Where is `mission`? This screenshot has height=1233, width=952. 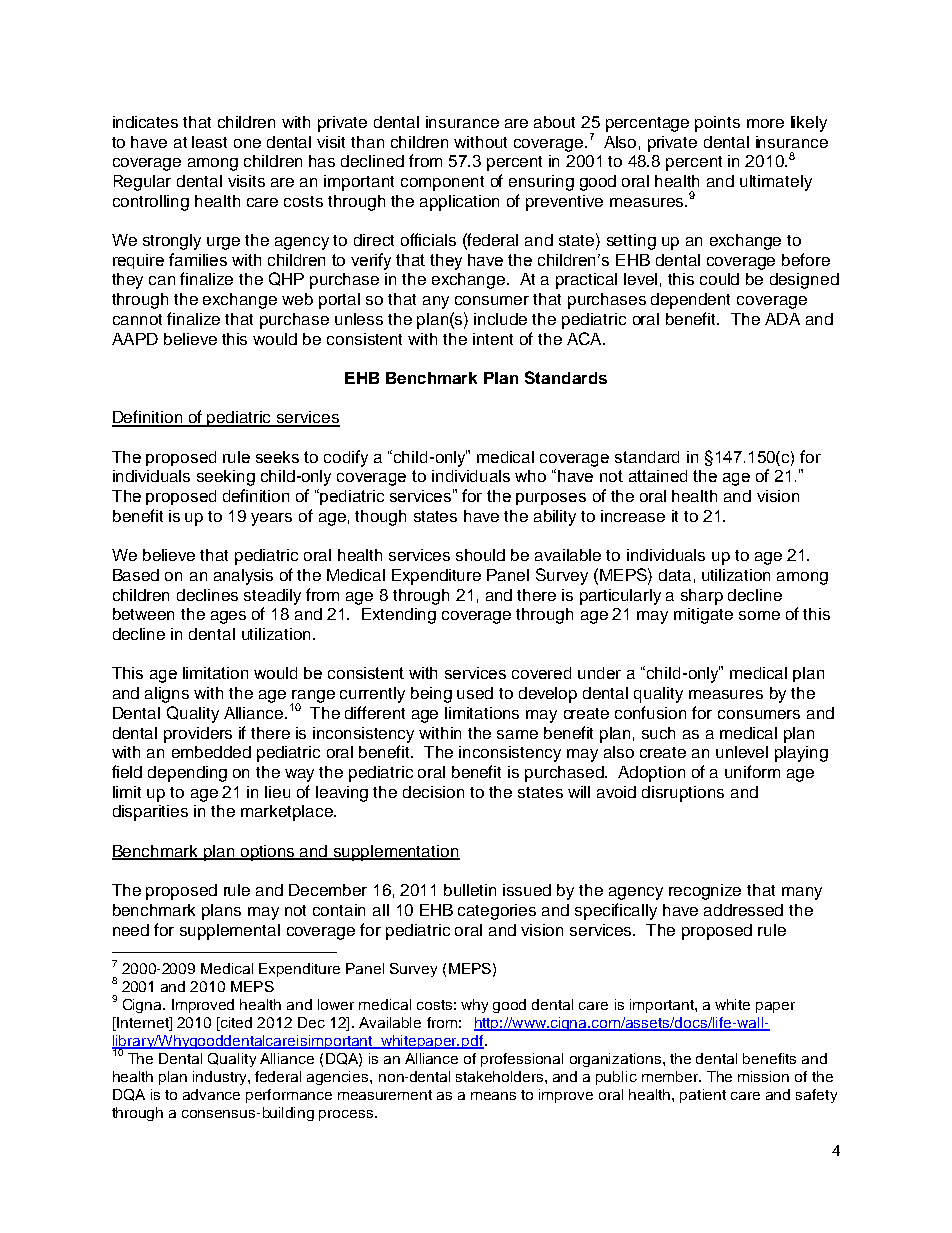
mission is located at coordinates (763, 1076).
